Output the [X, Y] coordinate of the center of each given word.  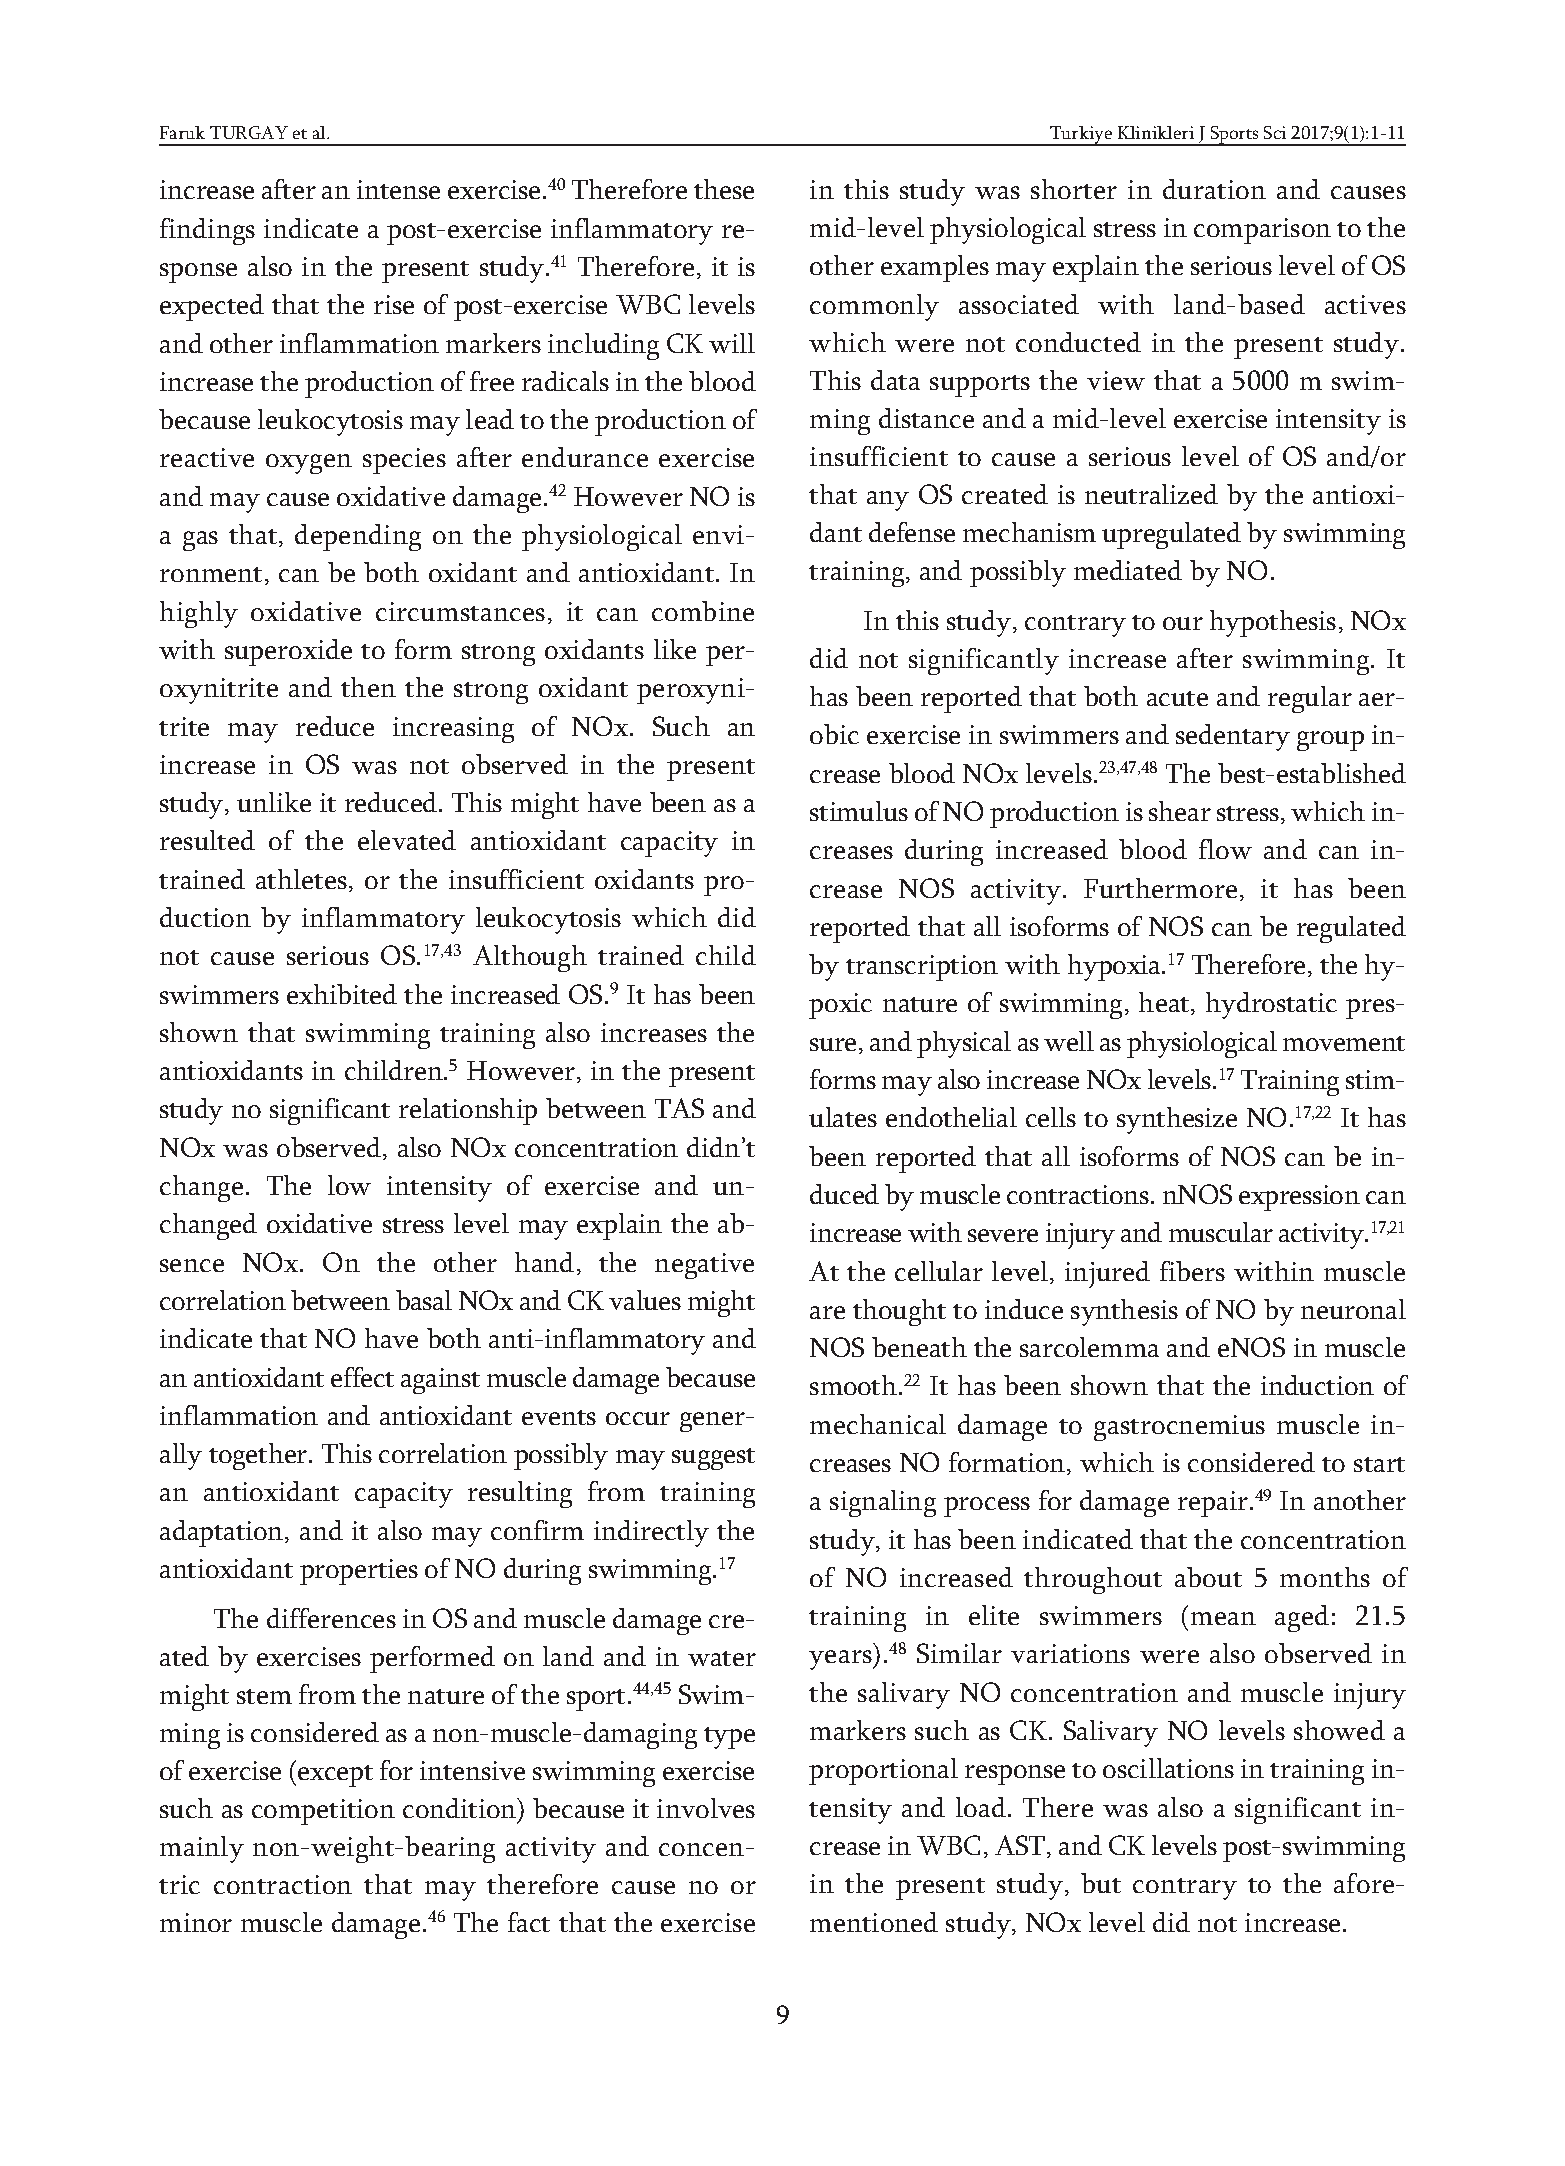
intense [398, 189]
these [724, 189]
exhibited [342, 994]
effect [362, 1377]
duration [1214, 189]
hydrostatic [1271, 1005]
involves [706, 1808]
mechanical [878, 1424]
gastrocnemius [1179, 1428]
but [1101, 1883]
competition [323, 1812]
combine [703, 611]
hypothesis [1273, 623]
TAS [679, 1108]
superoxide [288, 652]
